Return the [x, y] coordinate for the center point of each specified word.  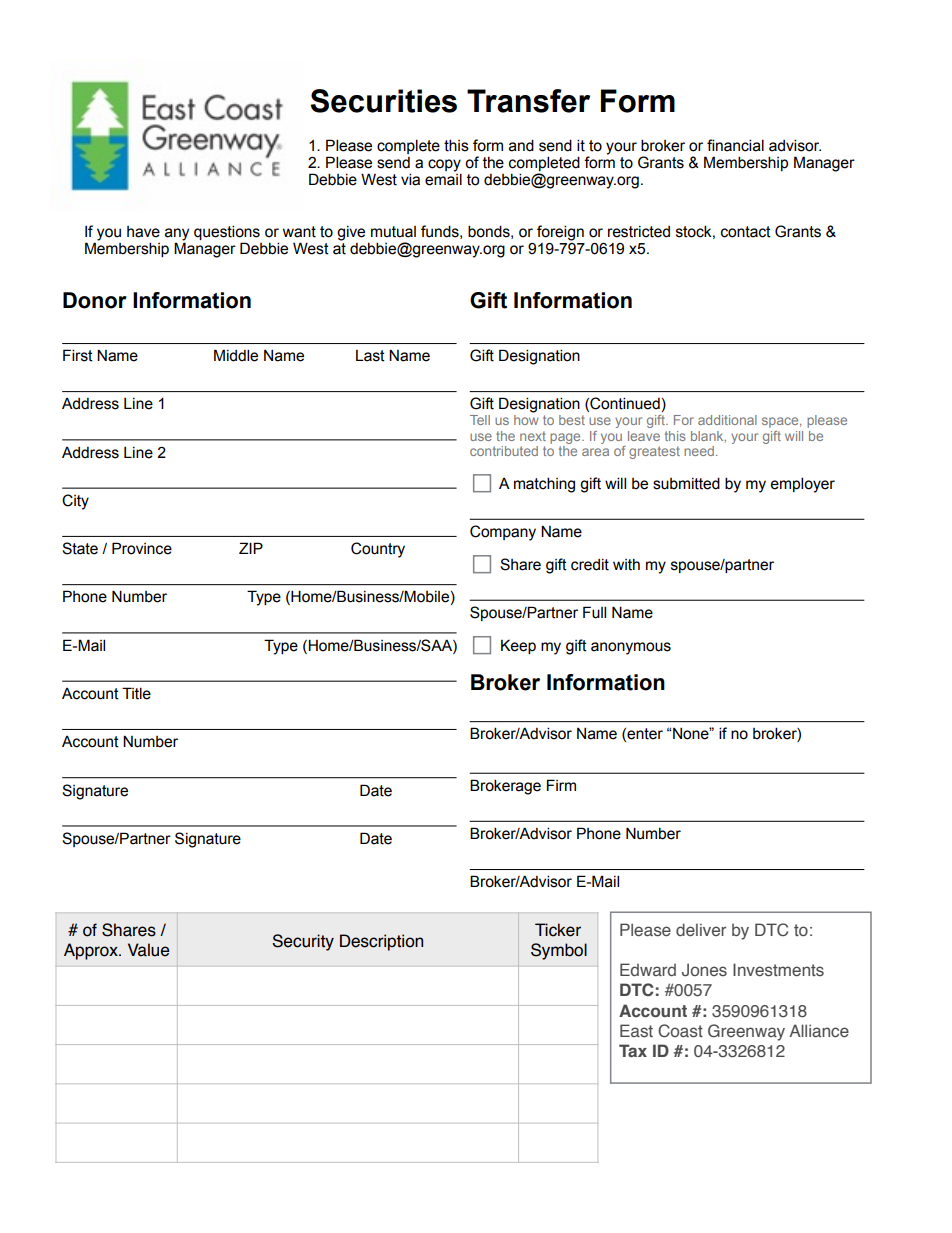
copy [444, 166]
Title [136, 693]
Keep [518, 646]
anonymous [631, 648]
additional [727, 420]
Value [148, 950]
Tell [480, 420]
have [143, 232]
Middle [236, 355]
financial [735, 145]
